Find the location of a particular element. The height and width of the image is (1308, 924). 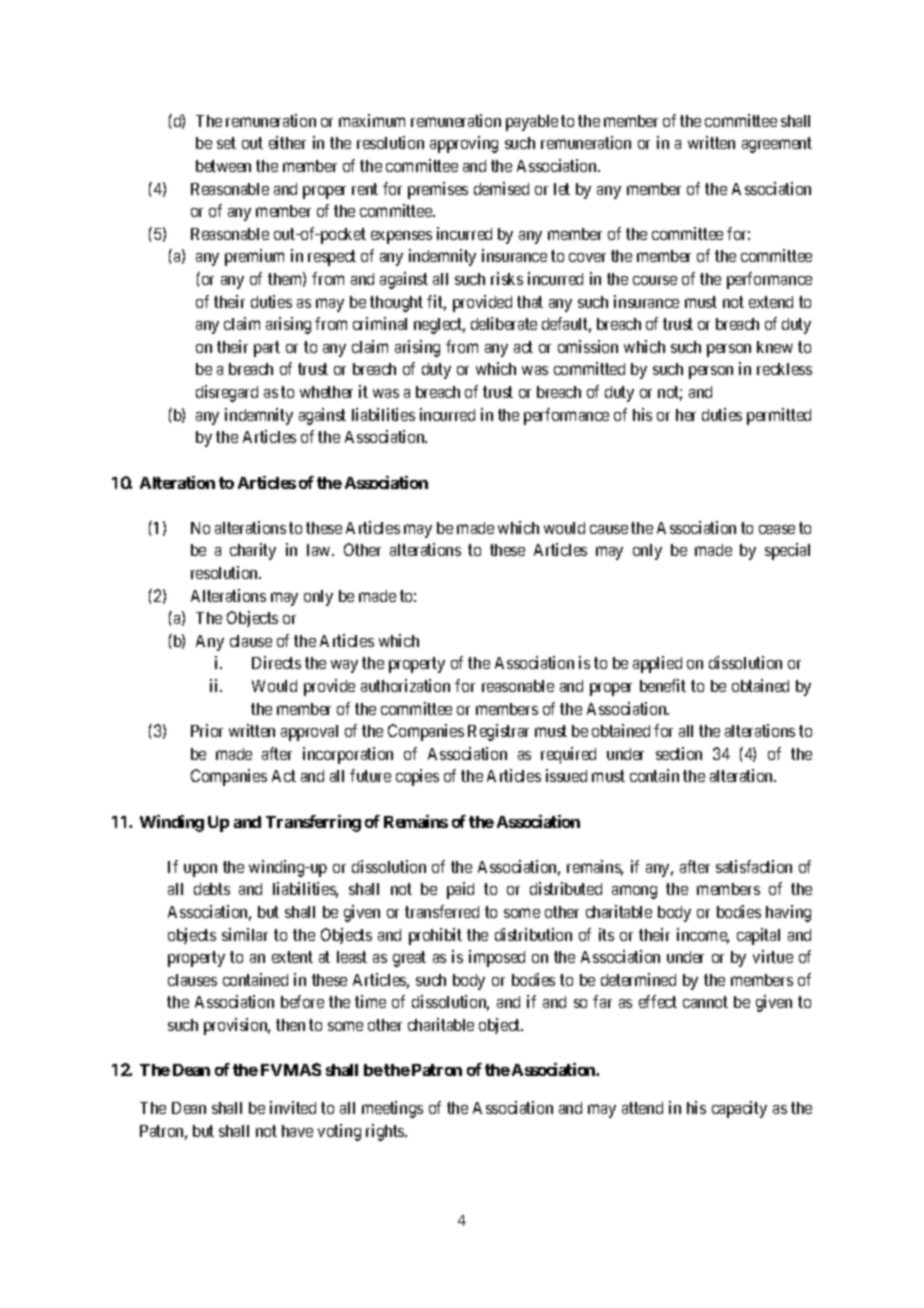

agreement is located at coordinates (777, 145).
